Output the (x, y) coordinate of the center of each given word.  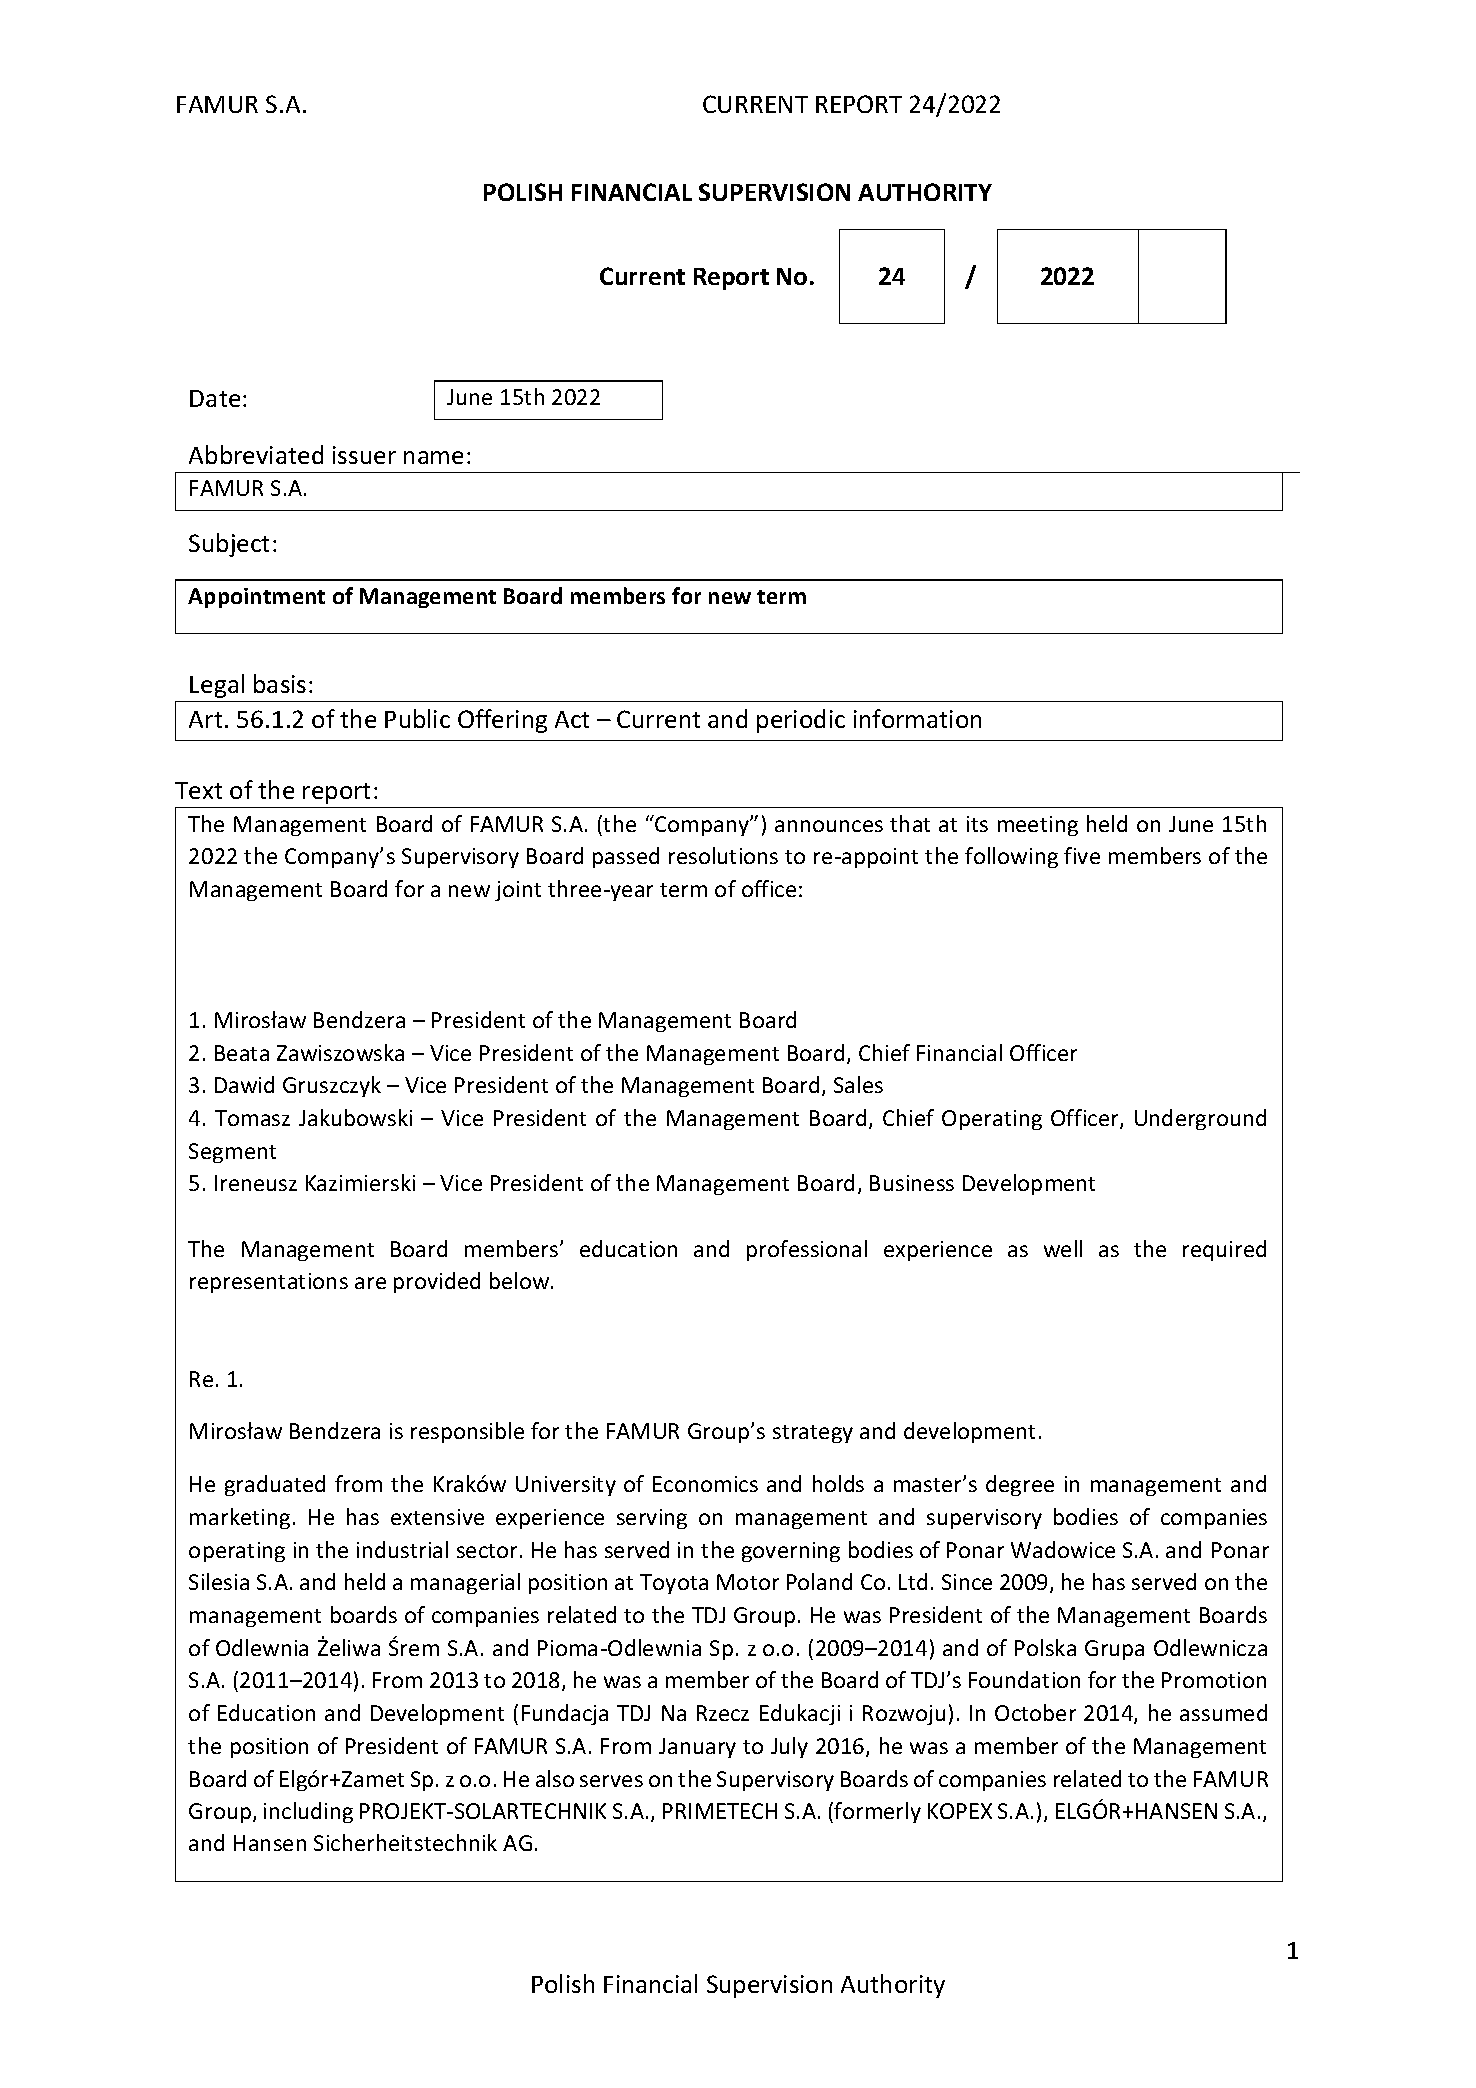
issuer (364, 455)
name (433, 457)
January (697, 1748)
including (308, 1812)
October (1035, 1712)
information (917, 718)
